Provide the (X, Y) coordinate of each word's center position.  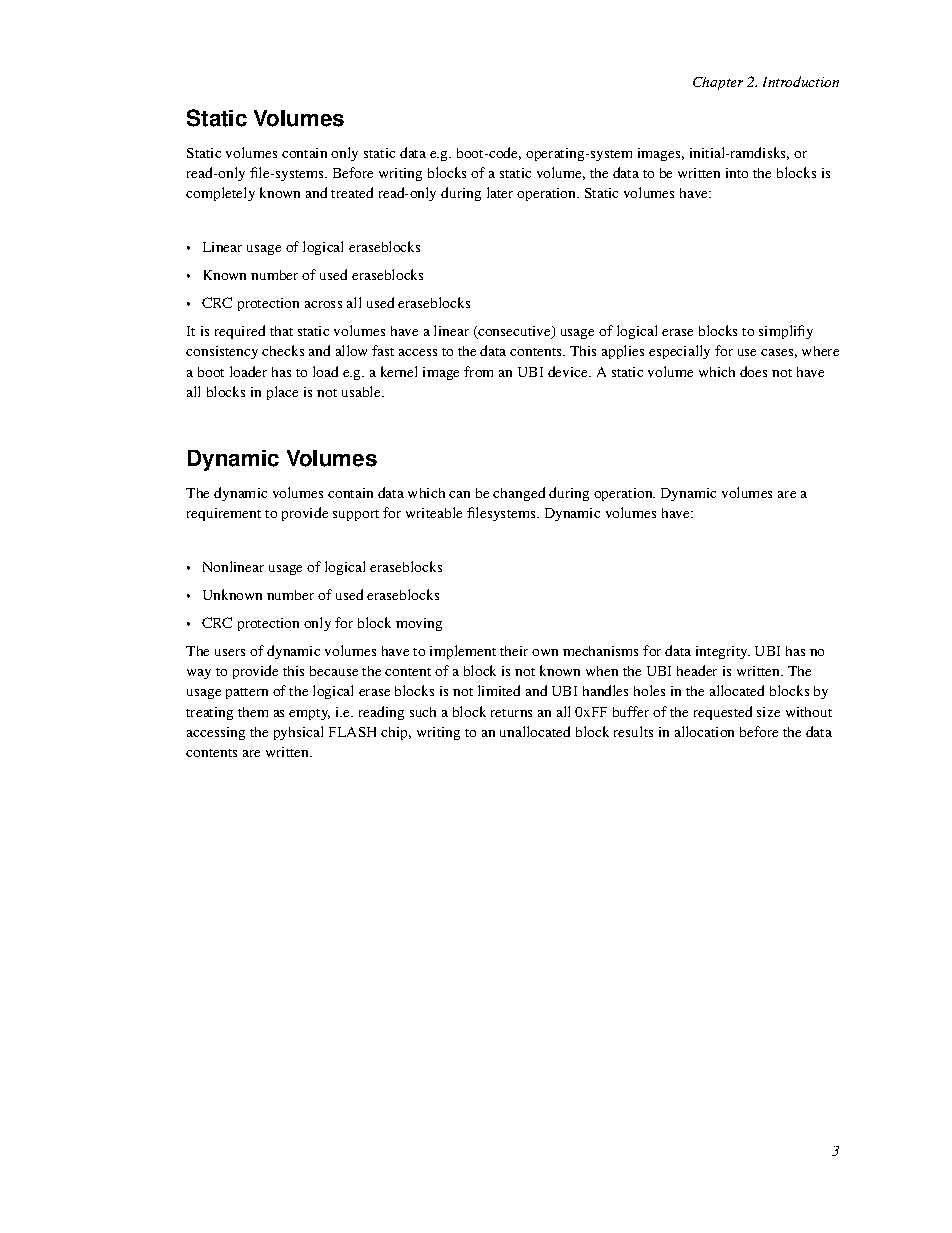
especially (679, 352)
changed (519, 494)
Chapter (718, 83)
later (500, 192)
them (253, 712)
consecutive (514, 332)
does (753, 371)
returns (511, 713)
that (281, 331)
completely (220, 194)
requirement (224, 514)
